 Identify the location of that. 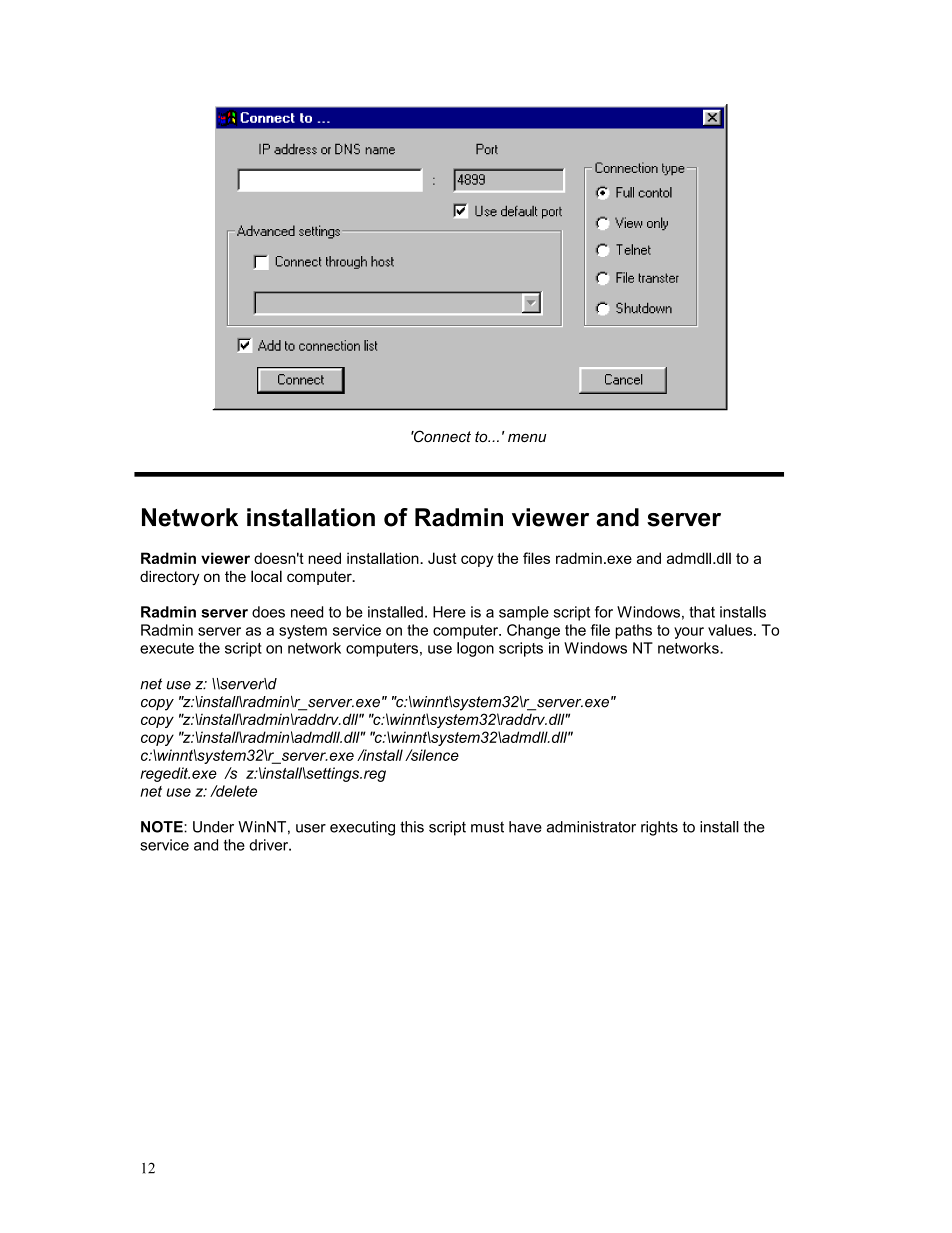
(702, 612).
